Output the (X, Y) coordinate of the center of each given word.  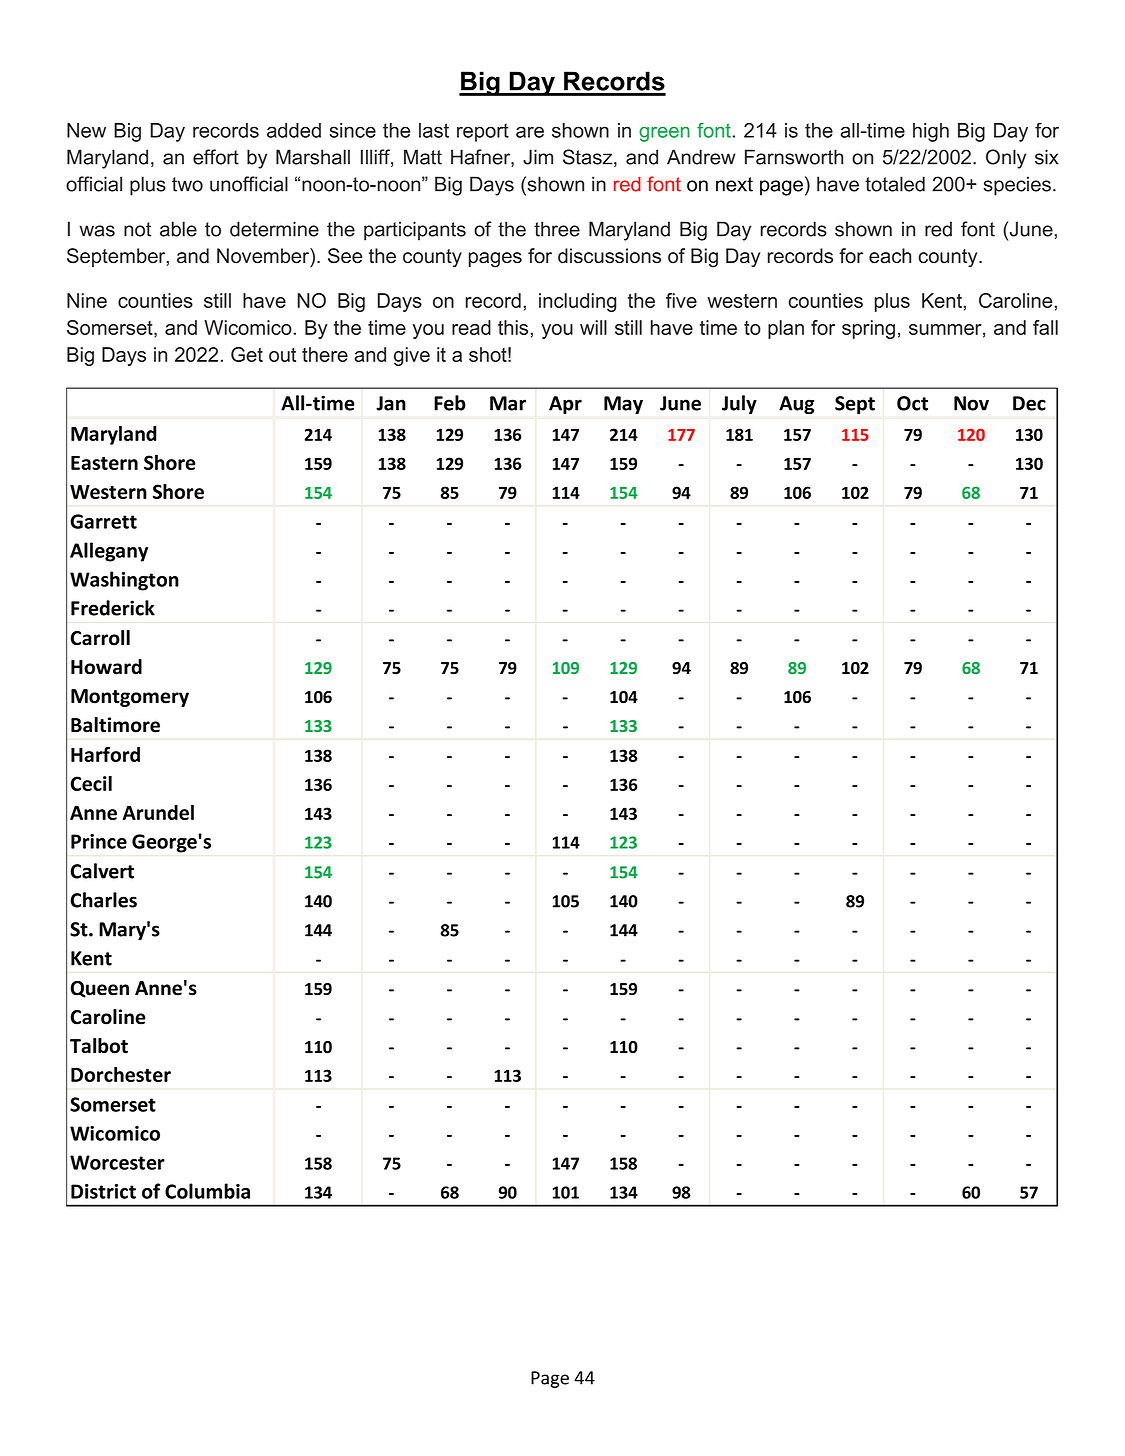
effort (216, 157)
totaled (895, 184)
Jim (538, 157)
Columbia (207, 1191)
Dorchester (121, 1074)
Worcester (117, 1162)
